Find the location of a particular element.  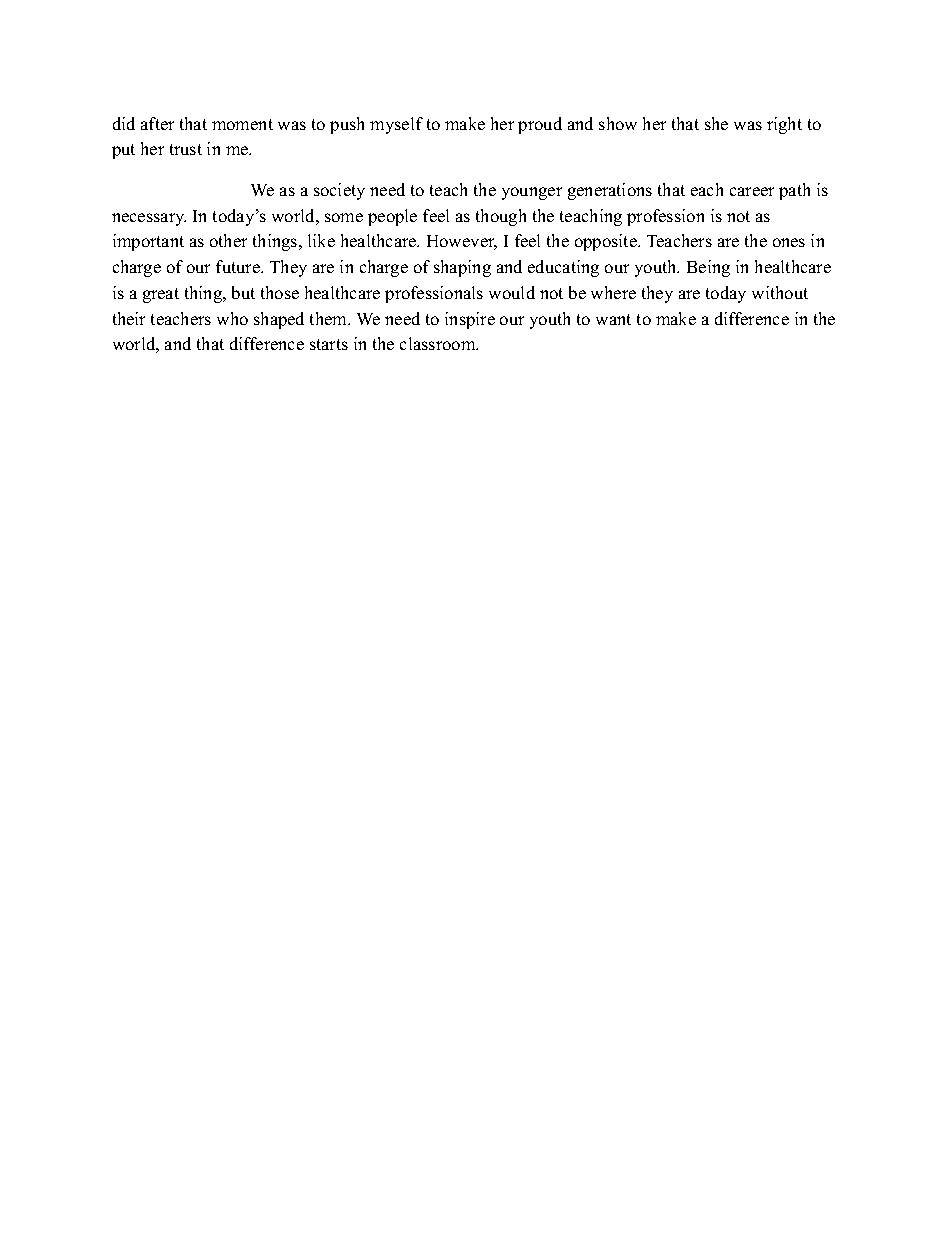

want is located at coordinates (613, 319).
